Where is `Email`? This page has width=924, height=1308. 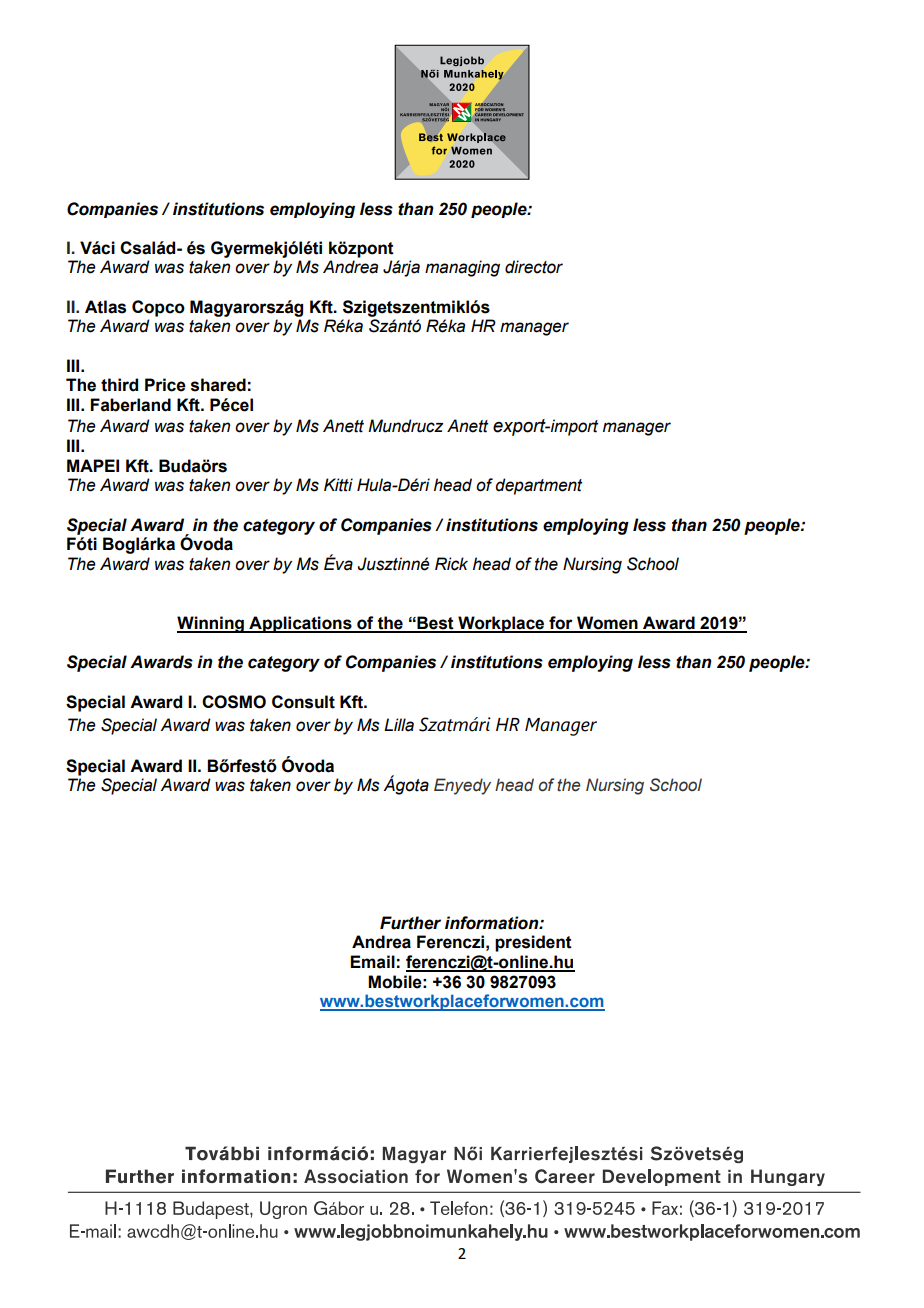 Email is located at coordinates (372, 962).
